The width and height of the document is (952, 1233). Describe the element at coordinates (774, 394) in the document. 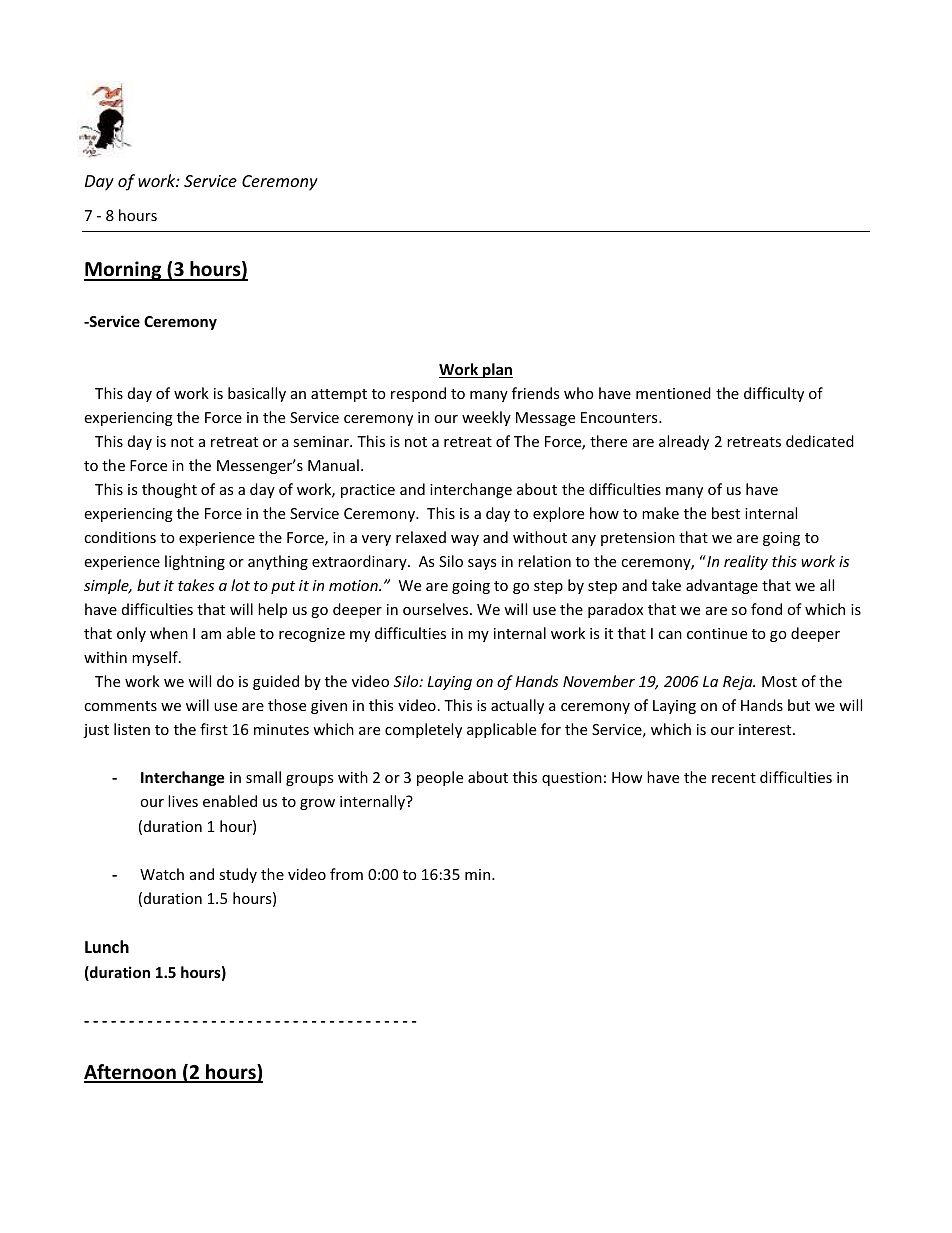

I see `difficulty` at that location.
